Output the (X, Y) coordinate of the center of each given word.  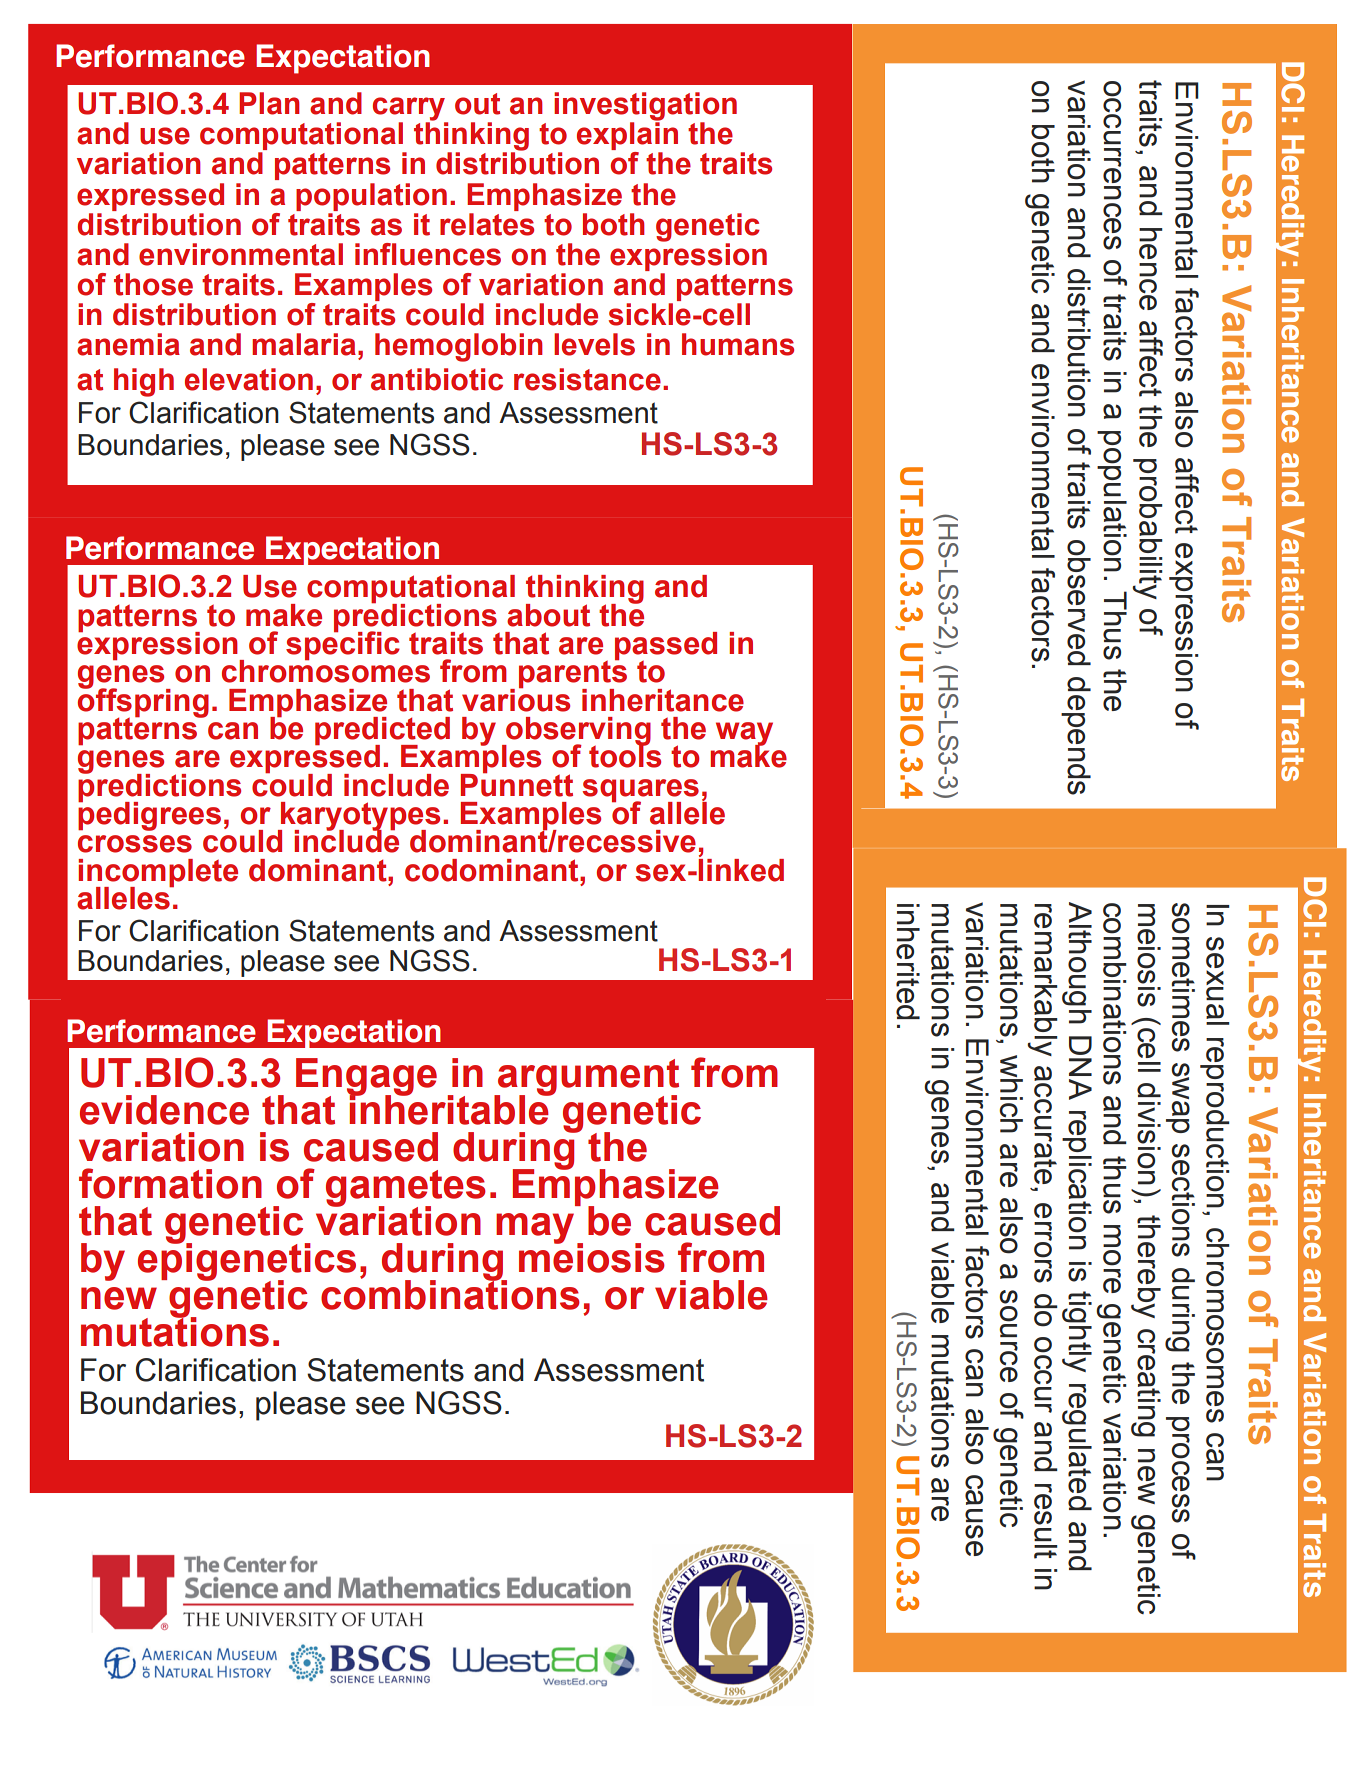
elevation (249, 379)
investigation (645, 107)
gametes (406, 1189)
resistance (587, 379)
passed (666, 647)
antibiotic (437, 379)
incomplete (158, 874)
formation (170, 1183)
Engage (366, 1078)
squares (640, 791)
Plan (269, 103)
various (516, 699)
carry (410, 110)
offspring (143, 702)
